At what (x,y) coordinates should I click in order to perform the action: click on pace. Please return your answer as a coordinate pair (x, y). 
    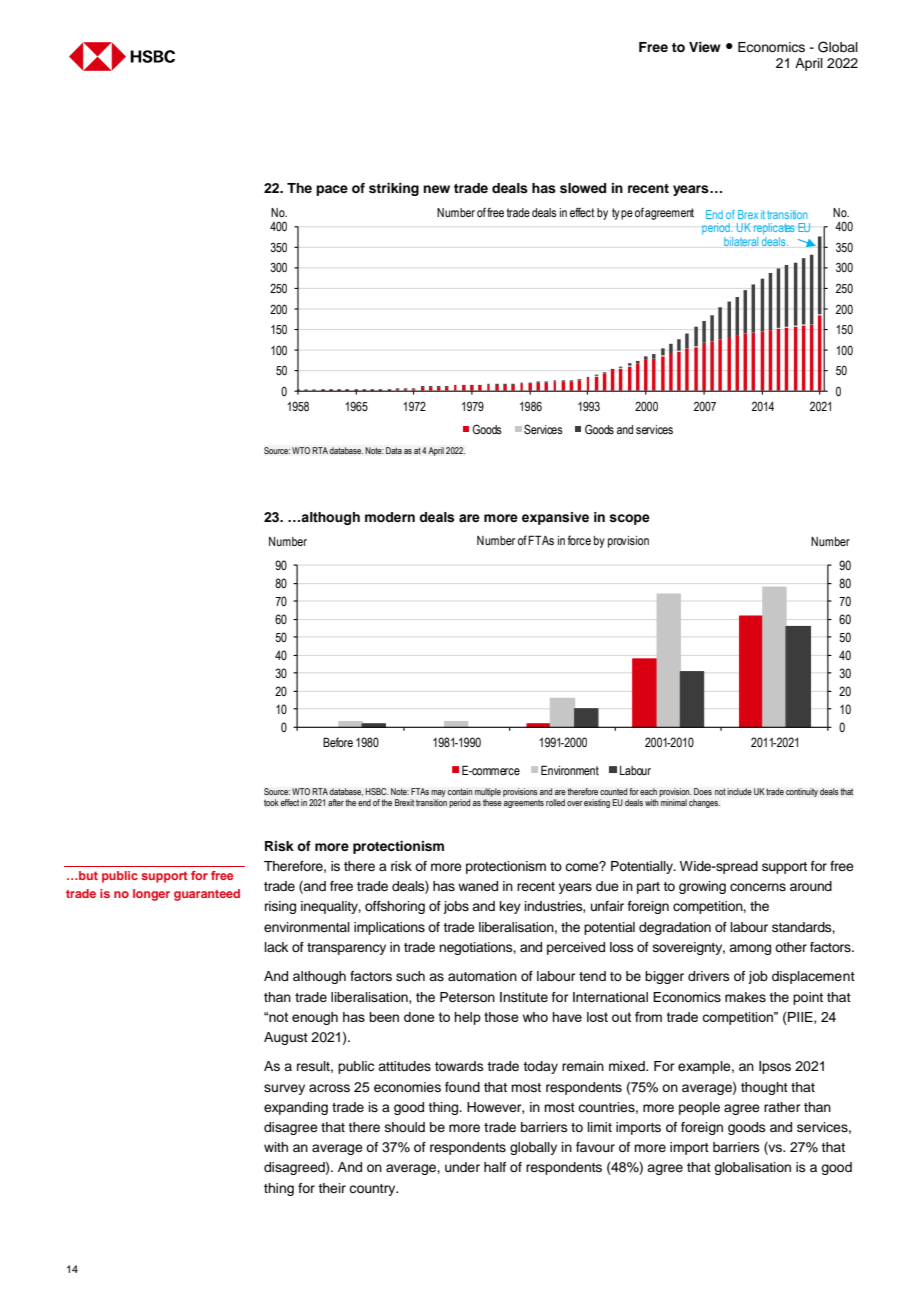
    Looking at the image, I should click on (332, 190).
